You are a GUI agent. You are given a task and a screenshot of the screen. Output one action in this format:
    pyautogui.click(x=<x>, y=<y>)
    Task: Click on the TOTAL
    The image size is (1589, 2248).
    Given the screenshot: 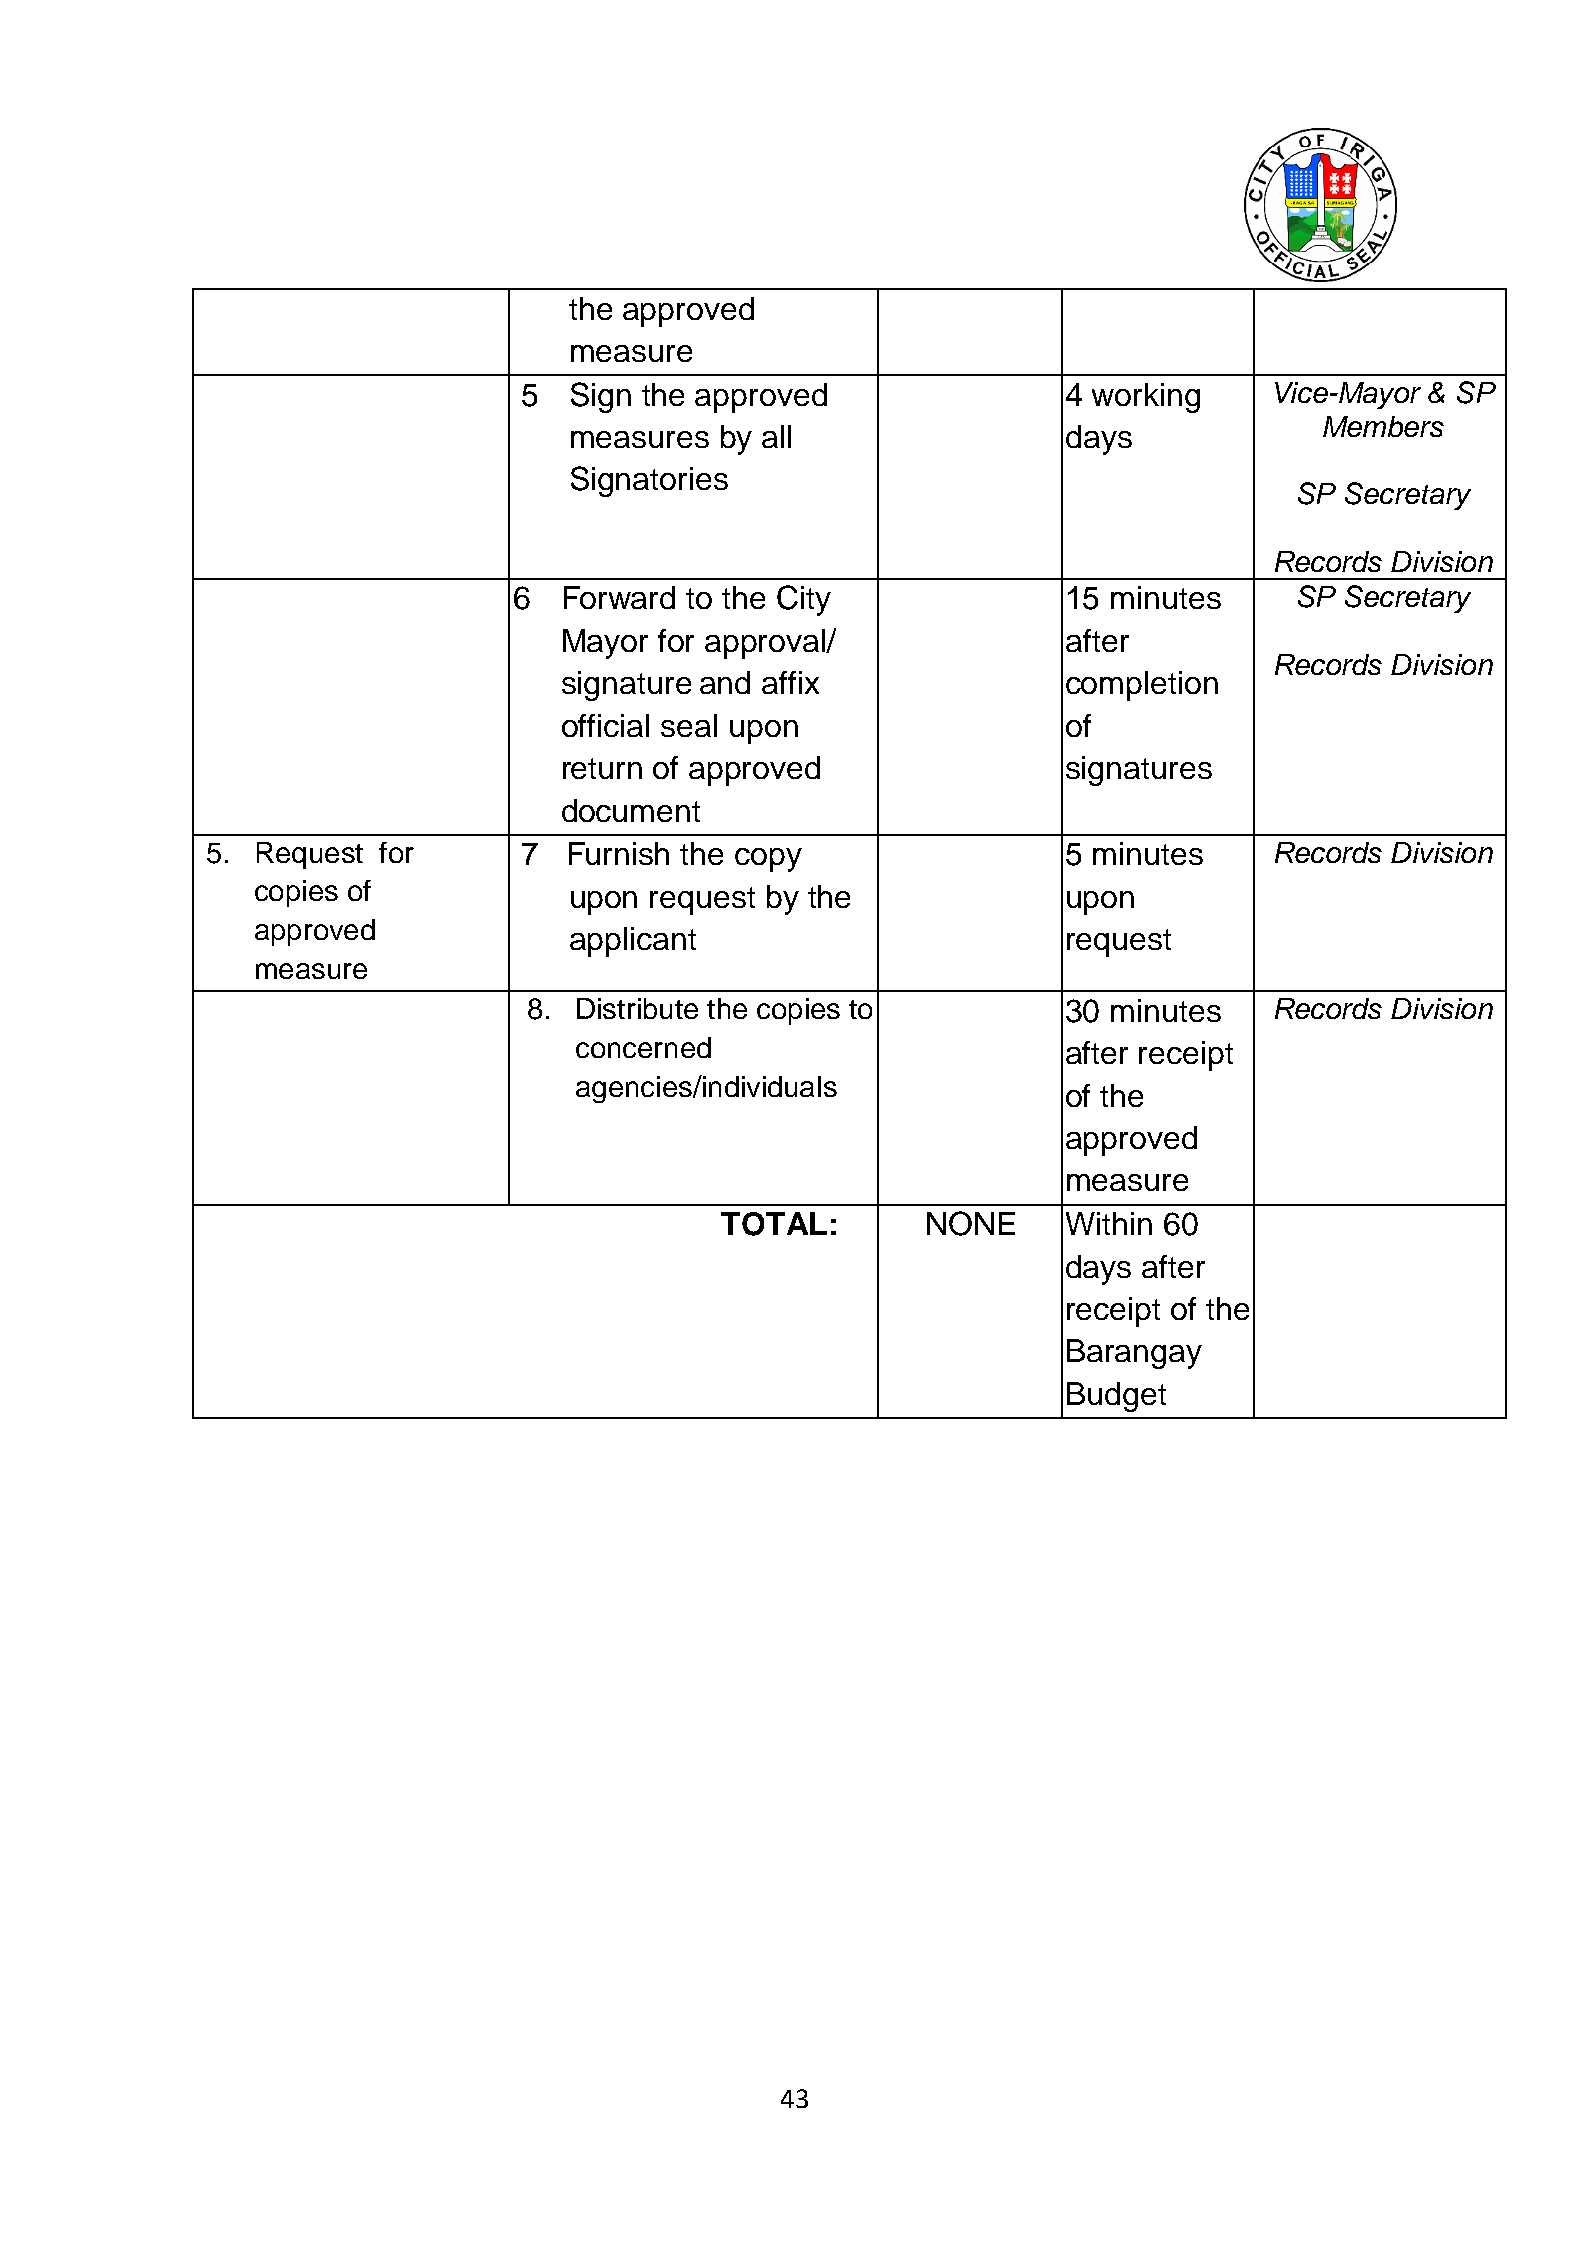 What is the action you would take?
    pyautogui.click(x=774, y=1224)
